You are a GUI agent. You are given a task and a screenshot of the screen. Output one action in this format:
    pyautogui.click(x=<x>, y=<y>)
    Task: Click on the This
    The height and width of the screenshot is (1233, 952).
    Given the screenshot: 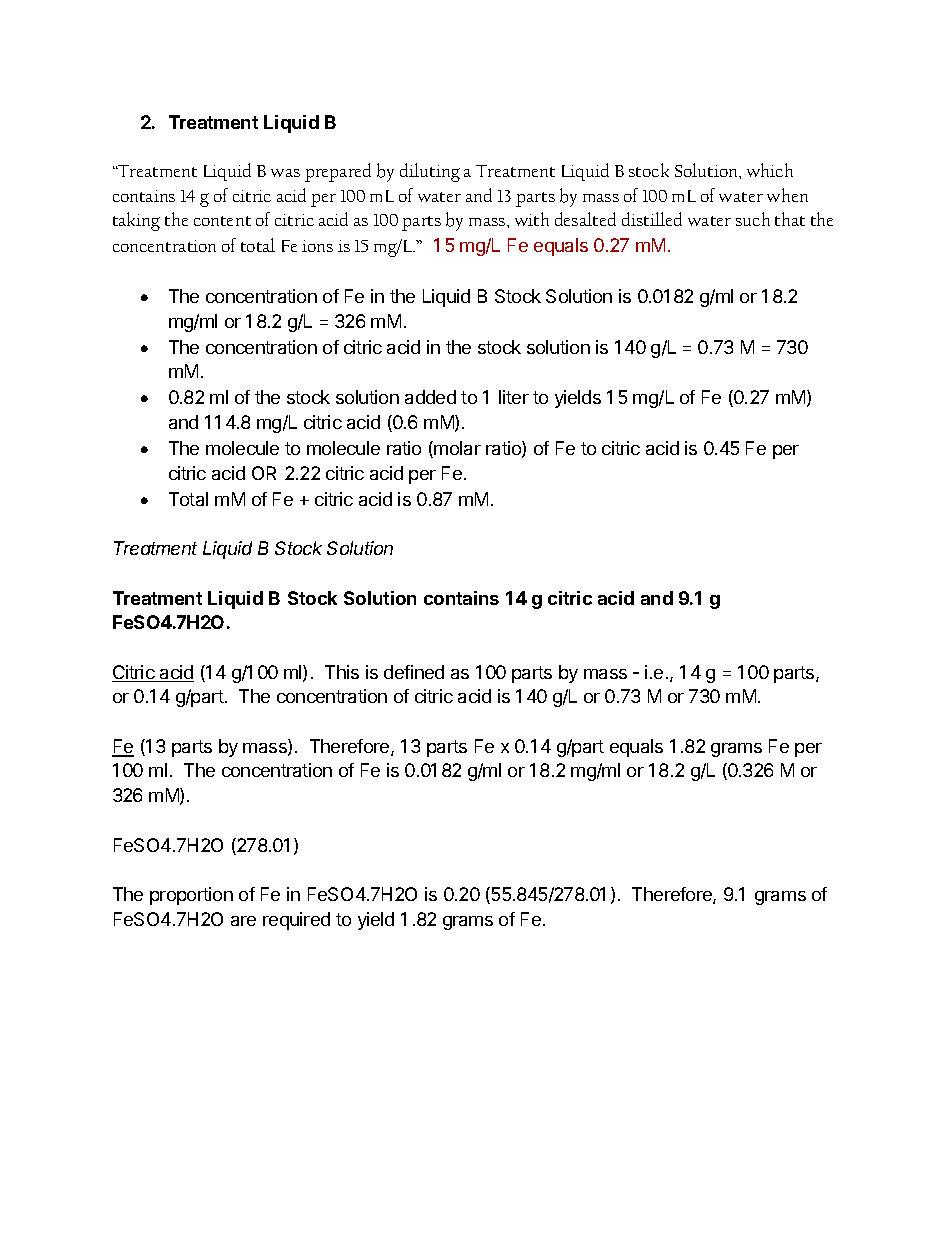 What is the action you would take?
    pyautogui.click(x=342, y=672)
